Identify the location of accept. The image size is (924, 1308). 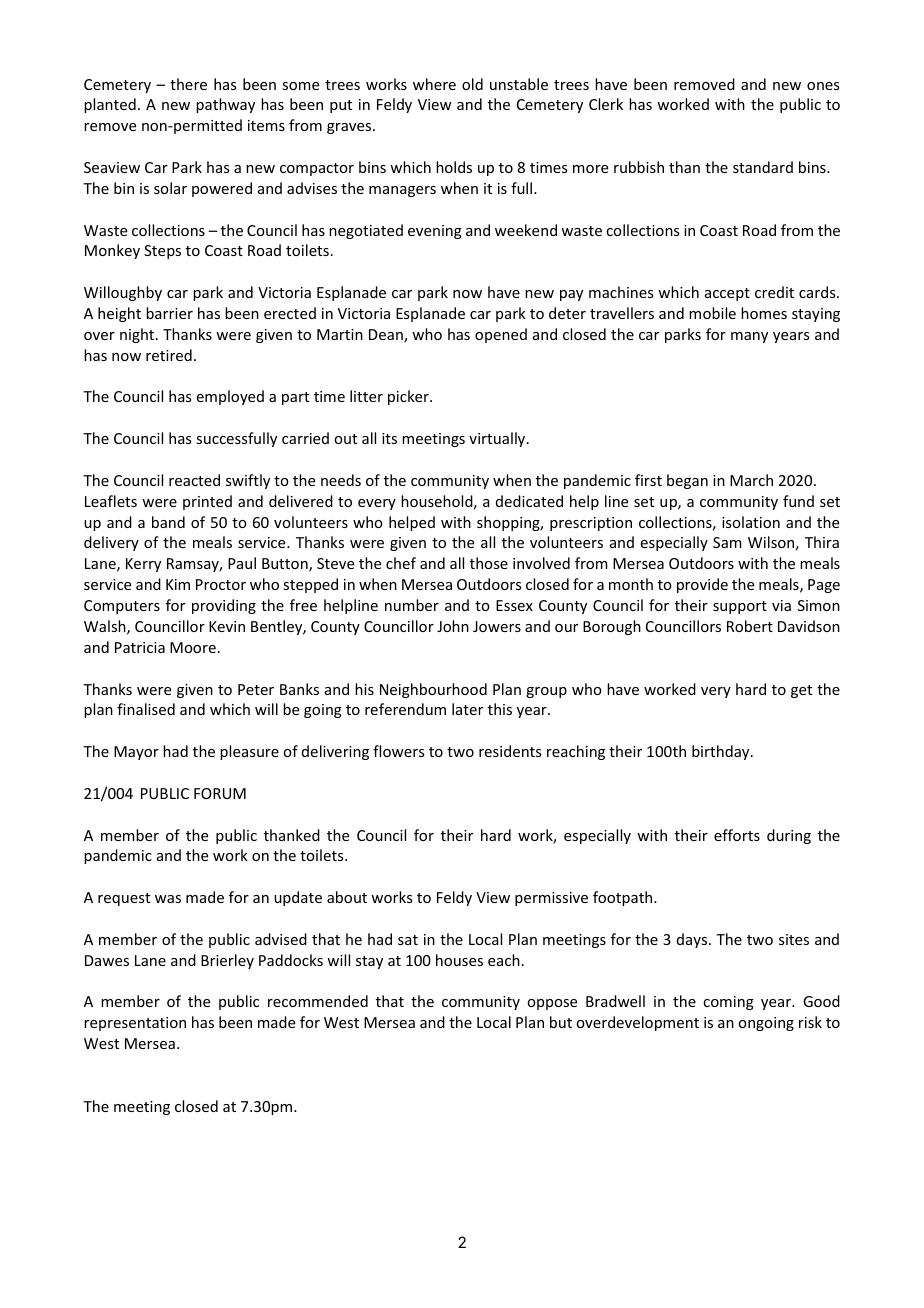
(727, 294).
